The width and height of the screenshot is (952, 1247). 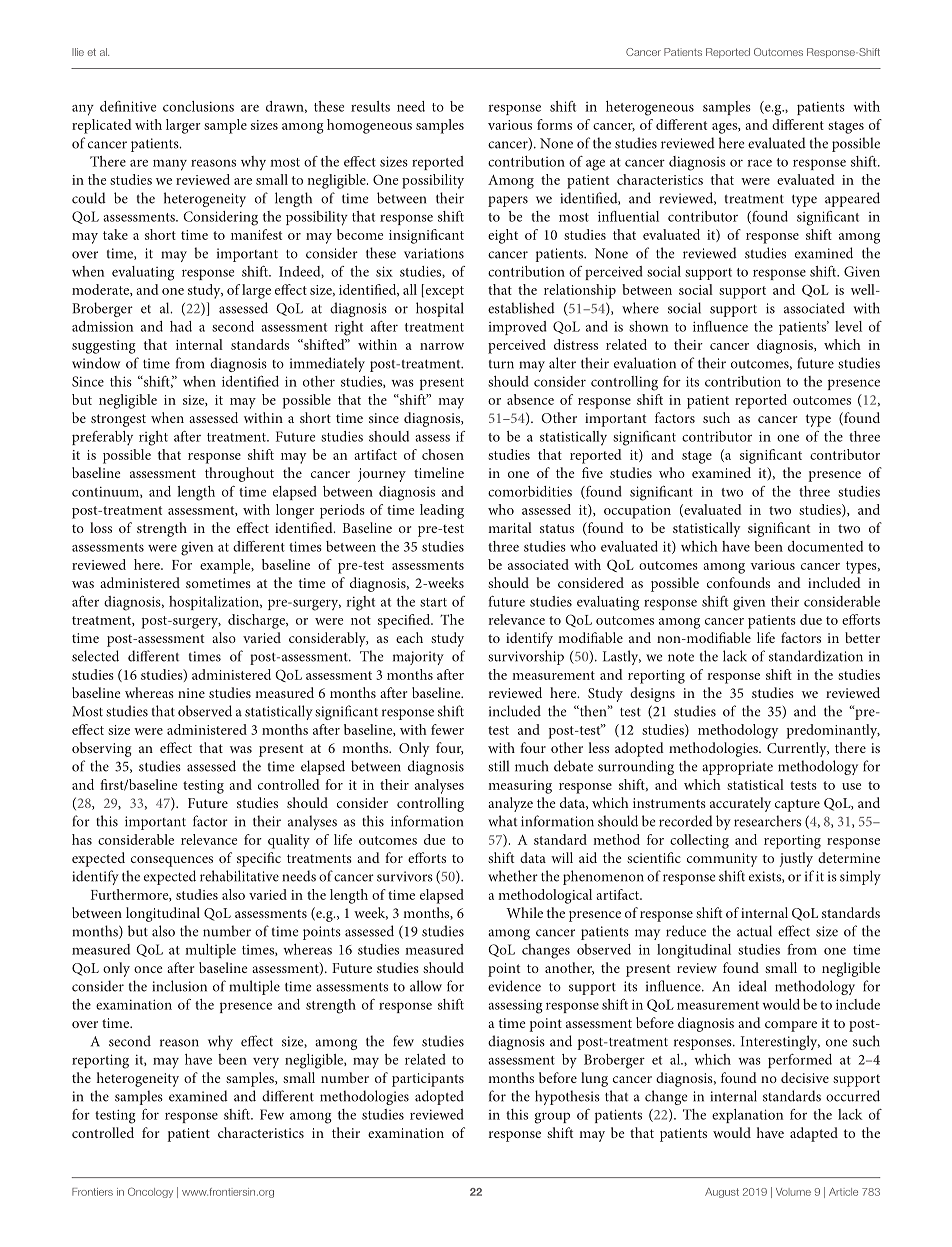 What do you see at coordinates (170, 165) in the screenshot?
I see `many` at bounding box center [170, 165].
